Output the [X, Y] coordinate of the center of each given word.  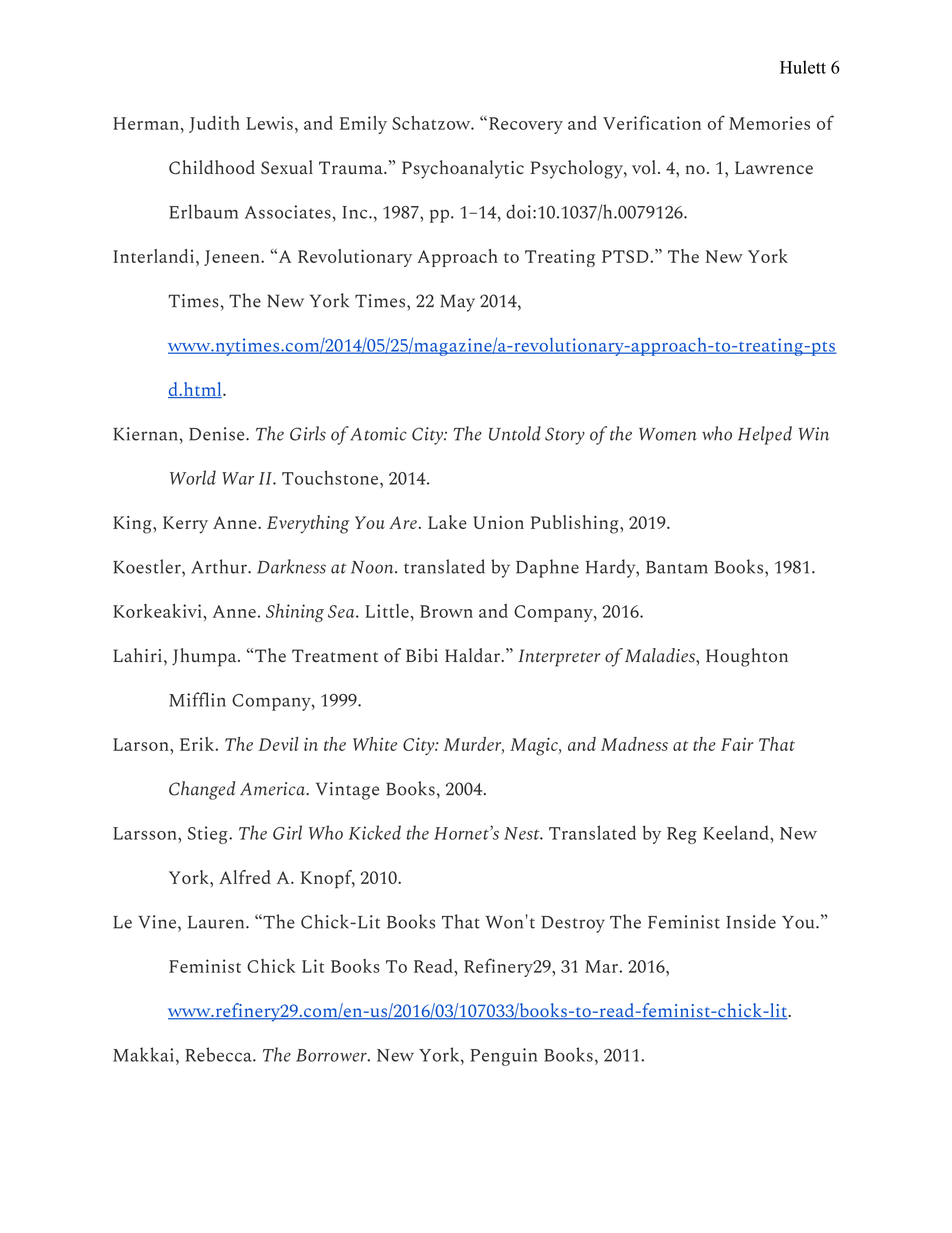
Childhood [212, 167]
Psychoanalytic [463, 169]
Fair [737, 744]
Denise [218, 434]
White [375, 744]
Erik [198, 744]
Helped [765, 435]
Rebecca [219, 1054]
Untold [515, 433]
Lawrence [774, 167]
